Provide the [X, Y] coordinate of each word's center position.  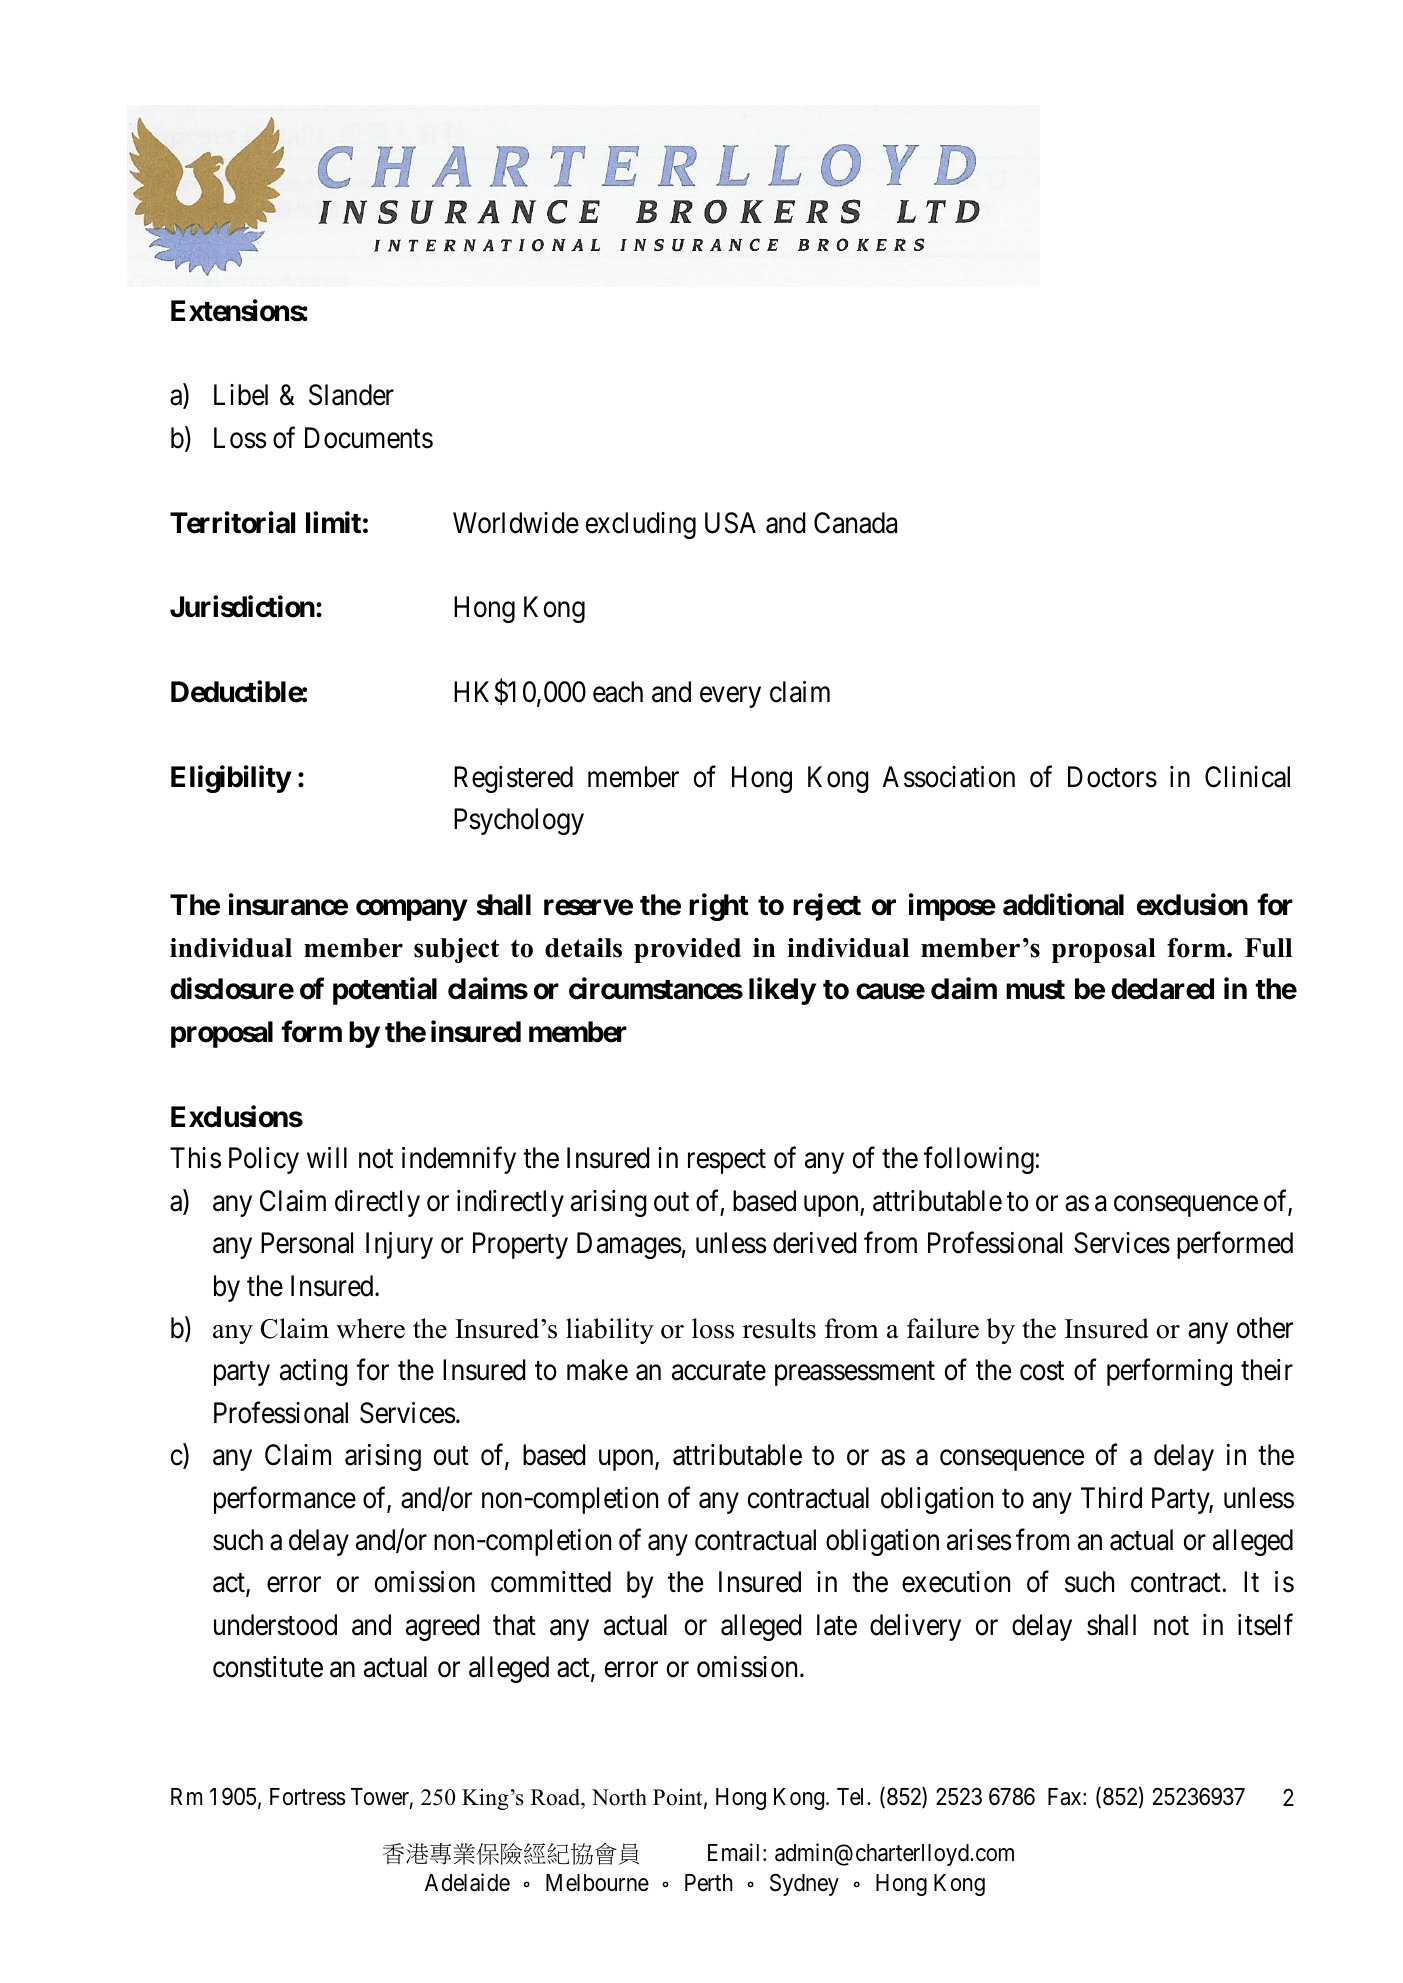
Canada [855, 523]
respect [727, 1162]
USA [730, 523]
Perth [709, 1883]
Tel [852, 1797]
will [327, 1157]
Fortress [307, 1797]
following [979, 1160]
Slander [351, 395]
